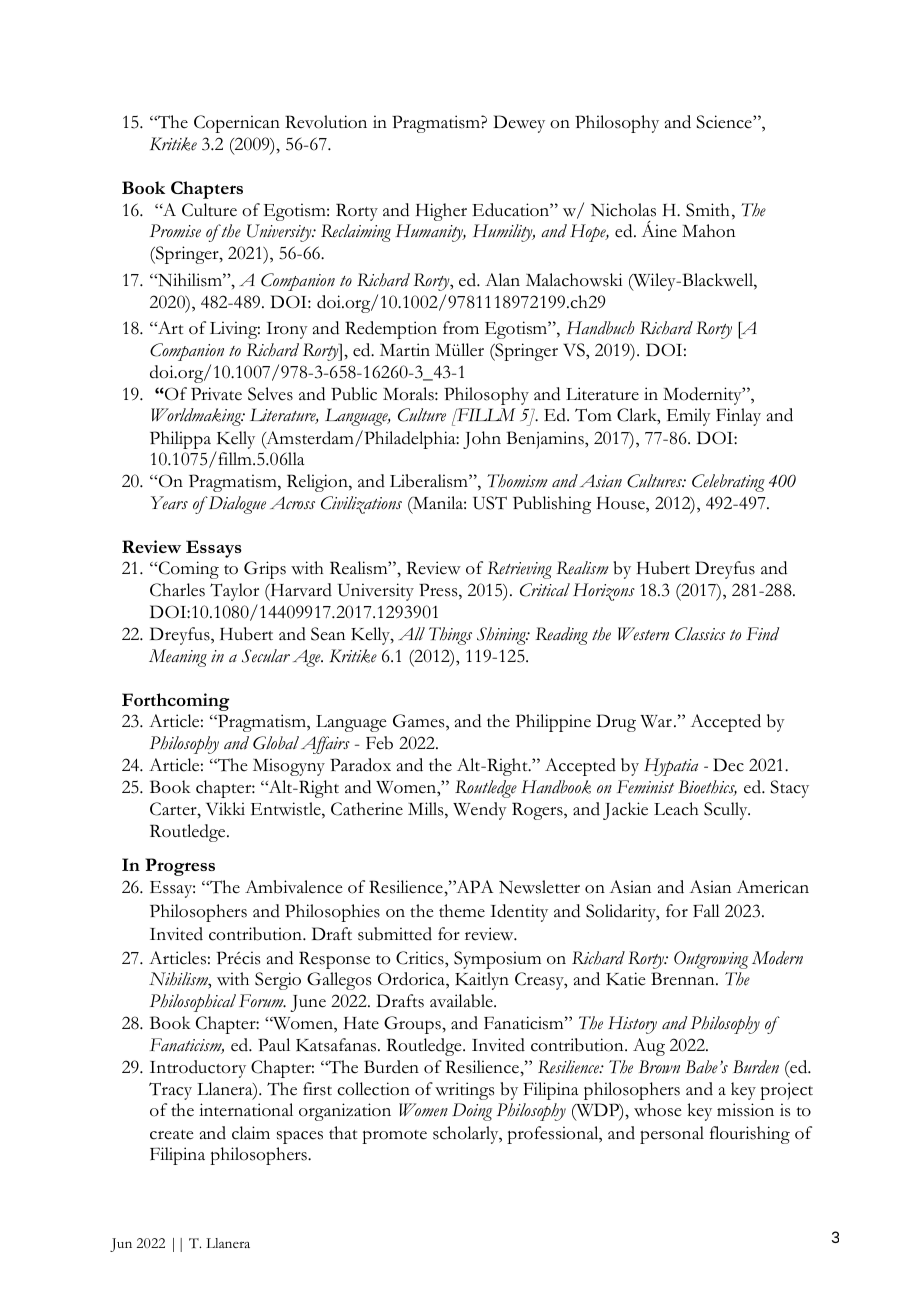 Image resolution: width=924 pixels, height=1308 pixels. What do you see at coordinates (246, 1110) in the screenshot?
I see `international` at bounding box center [246, 1110].
